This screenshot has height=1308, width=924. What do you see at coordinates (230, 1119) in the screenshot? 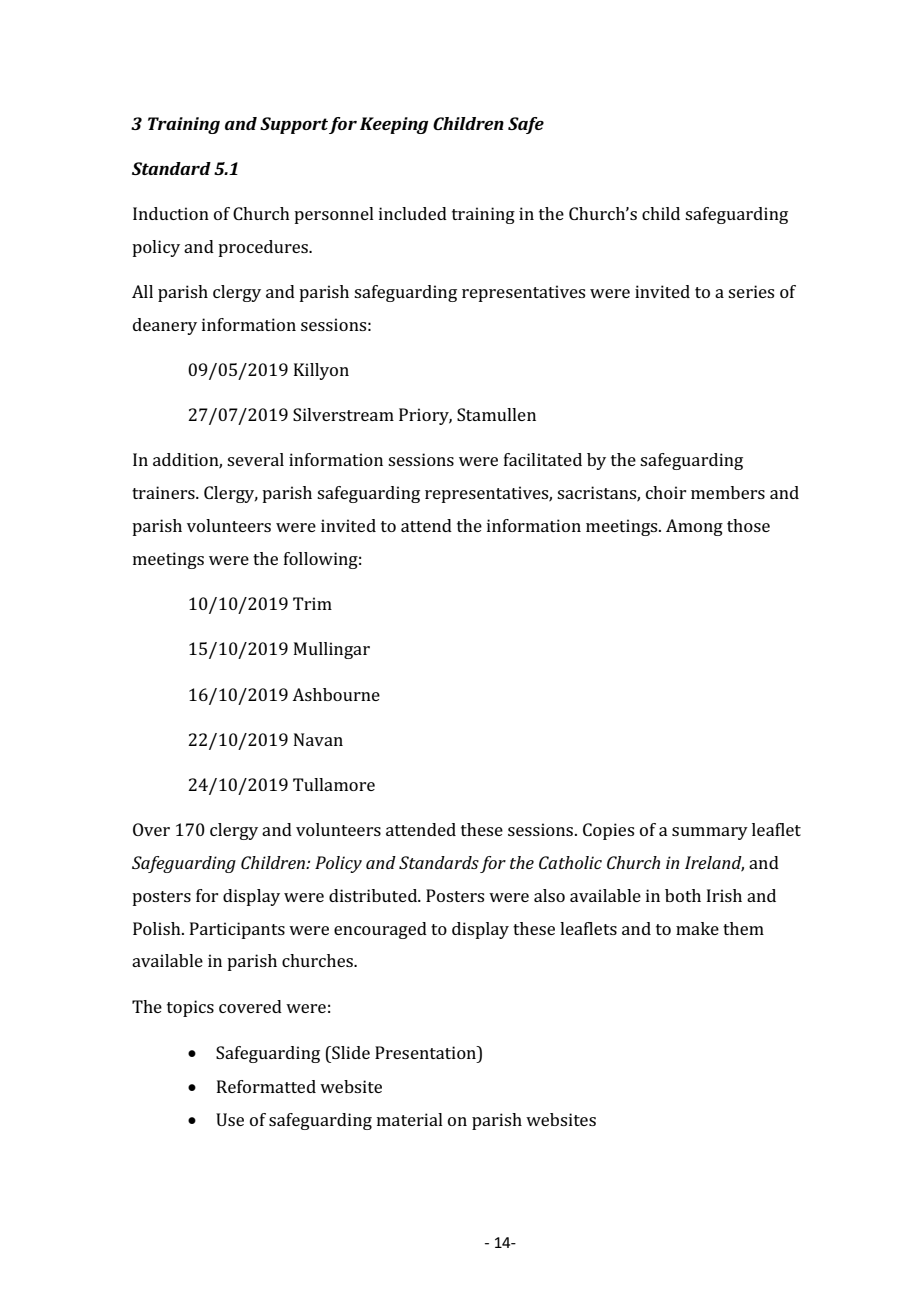
I see `Use` at bounding box center [230, 1119].
